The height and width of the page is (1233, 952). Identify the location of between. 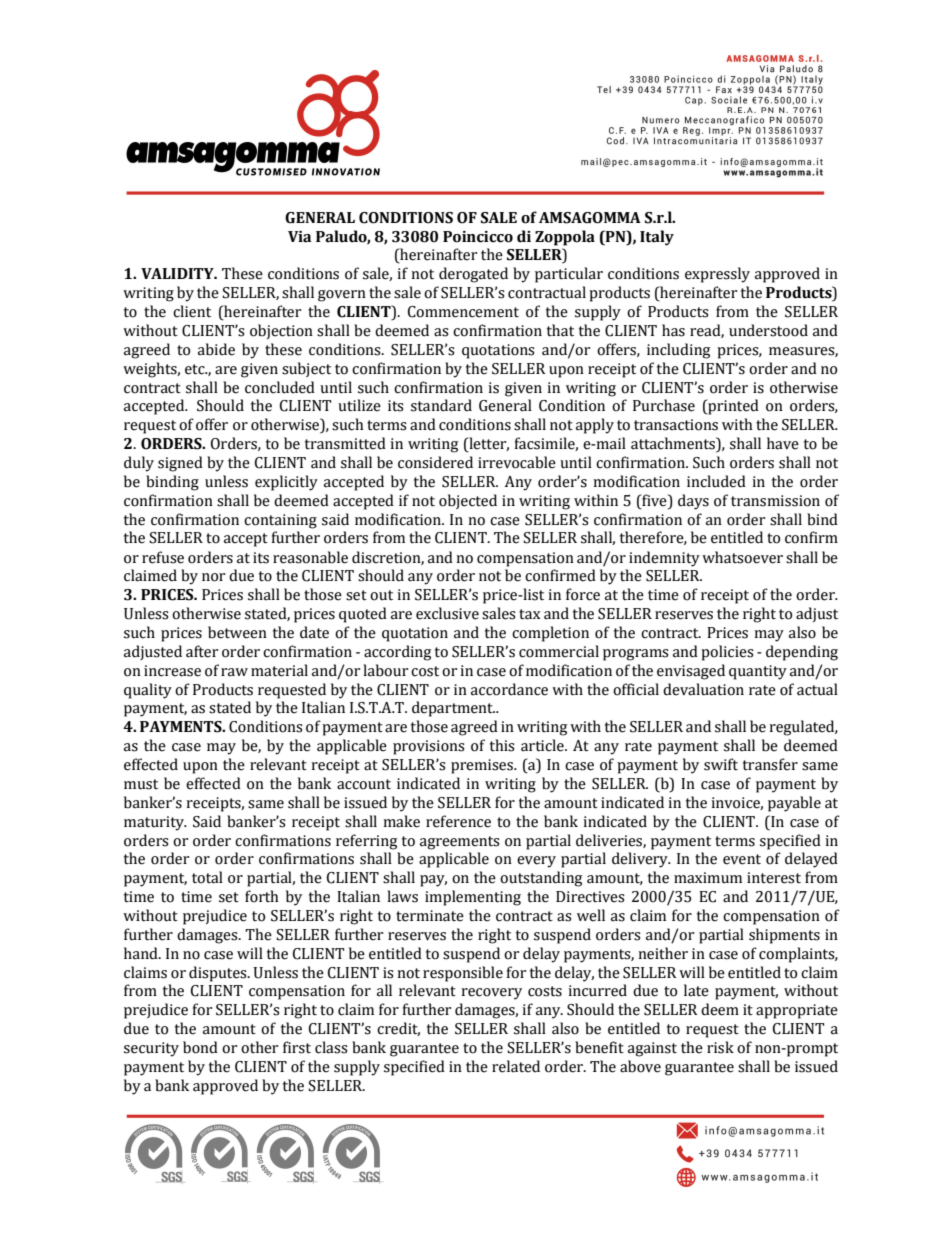
(237, 632).
